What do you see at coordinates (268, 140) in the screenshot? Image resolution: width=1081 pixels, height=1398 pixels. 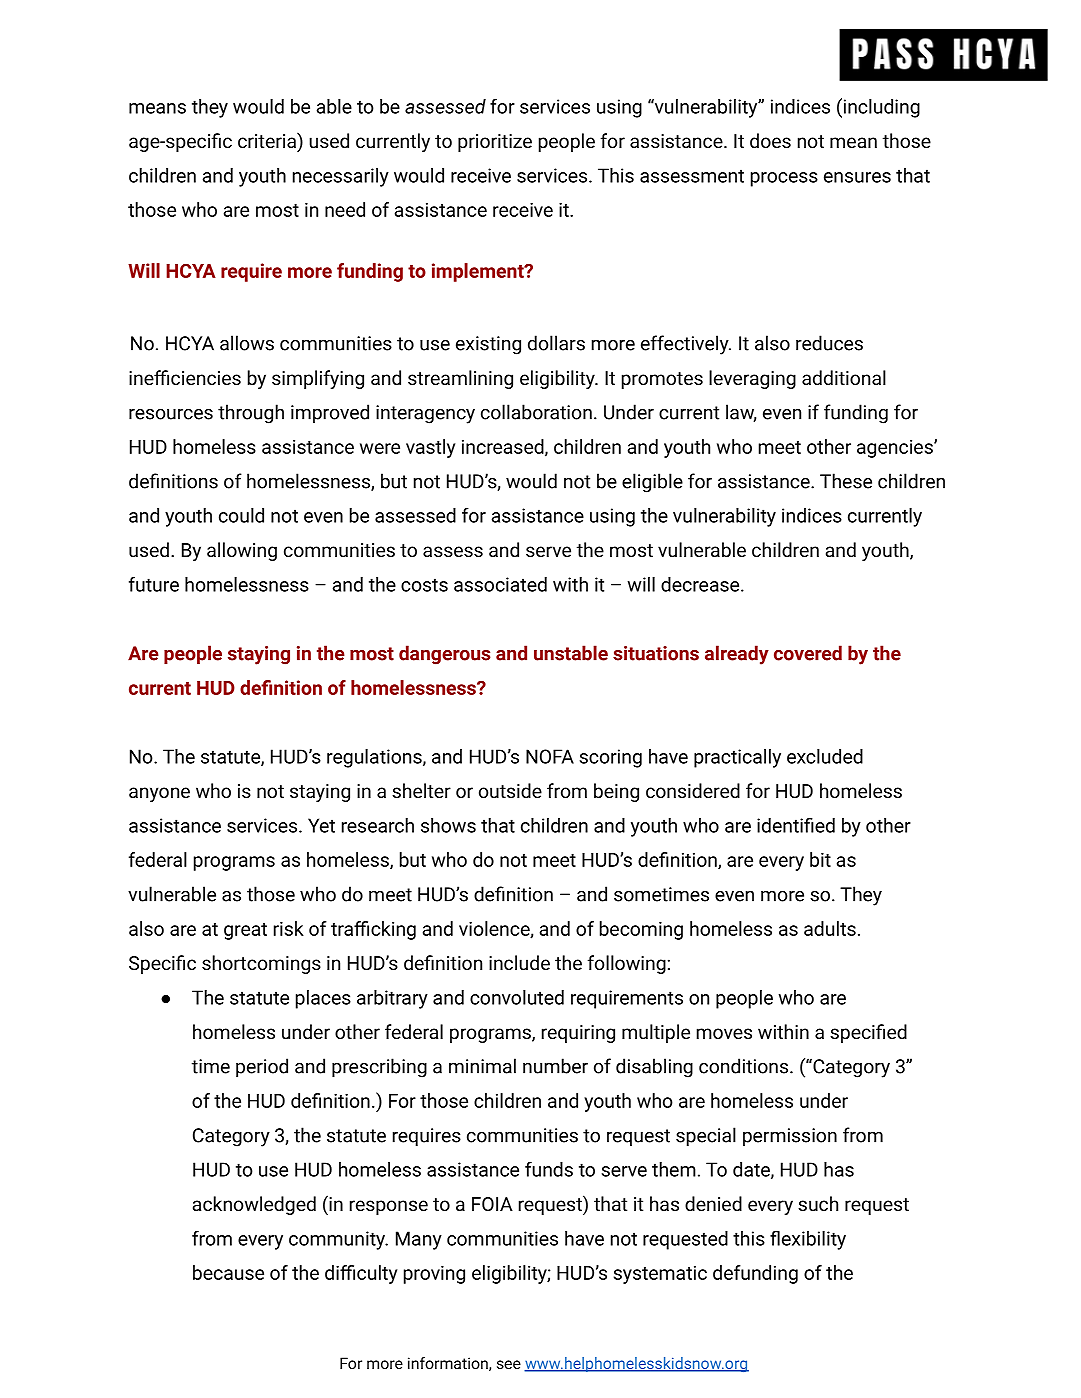 I see `criteria` at bounding box center [268, 140].
